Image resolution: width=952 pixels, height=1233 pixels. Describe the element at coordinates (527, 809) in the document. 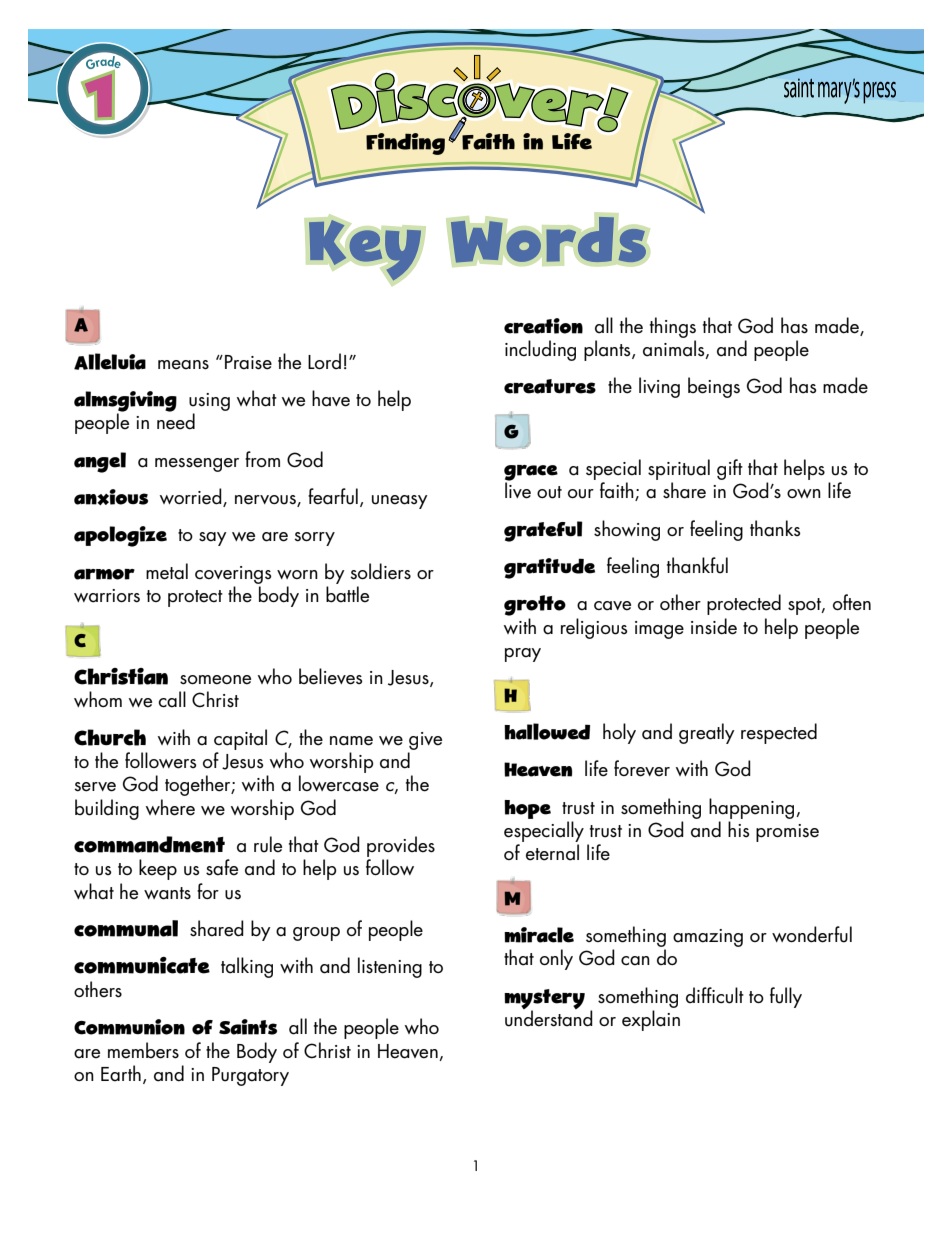

I see `hope` at that location.
